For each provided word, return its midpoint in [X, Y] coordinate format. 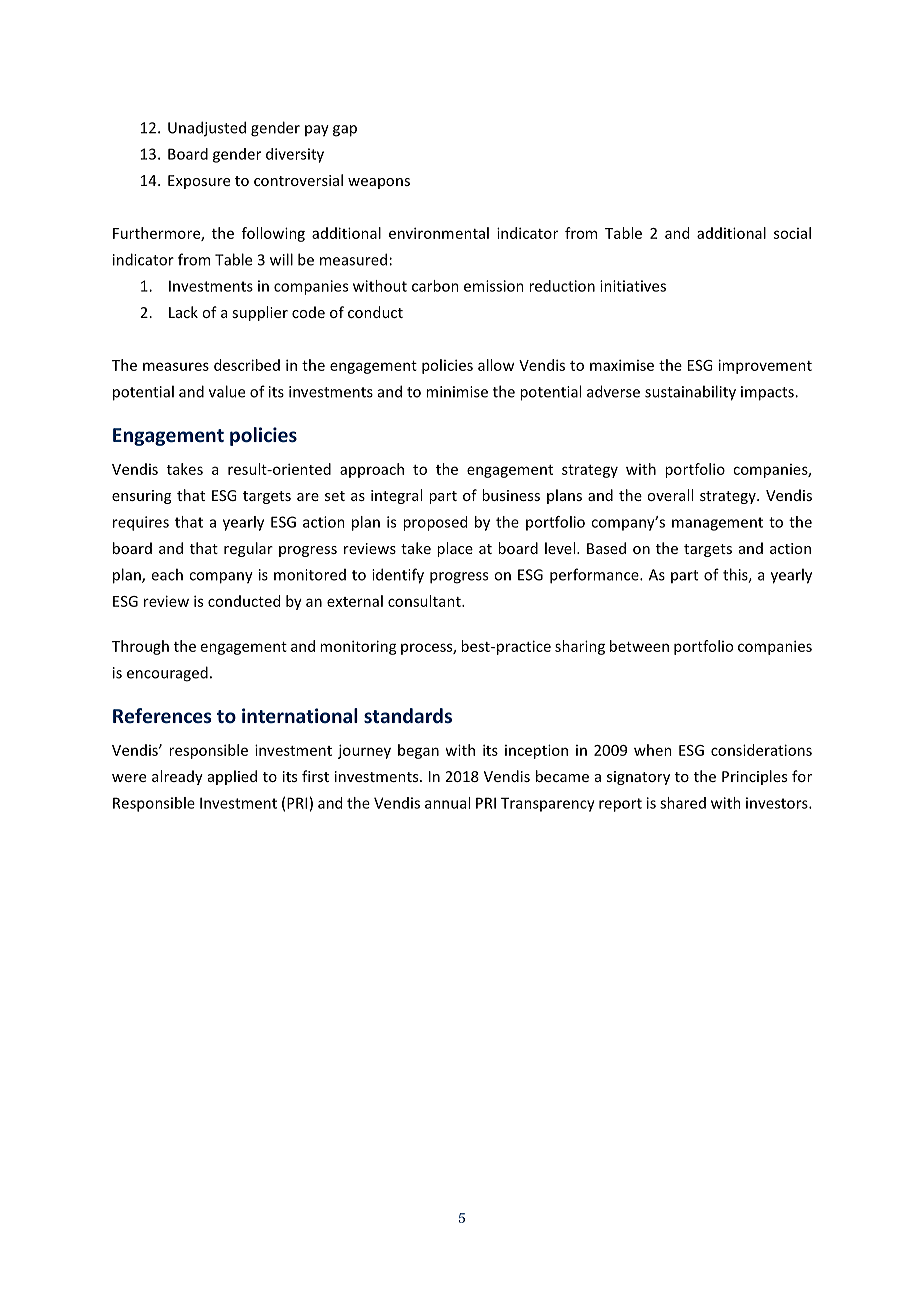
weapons [379, 183]
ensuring [141, 497]
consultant [425, 601]
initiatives [633, 286]
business [511, 495]
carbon [435, 286]
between [639, 646]
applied [232, 777]
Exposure [199, 182]
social [792, 233]
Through [140, 647]
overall [670, 495]
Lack [183, 312]
